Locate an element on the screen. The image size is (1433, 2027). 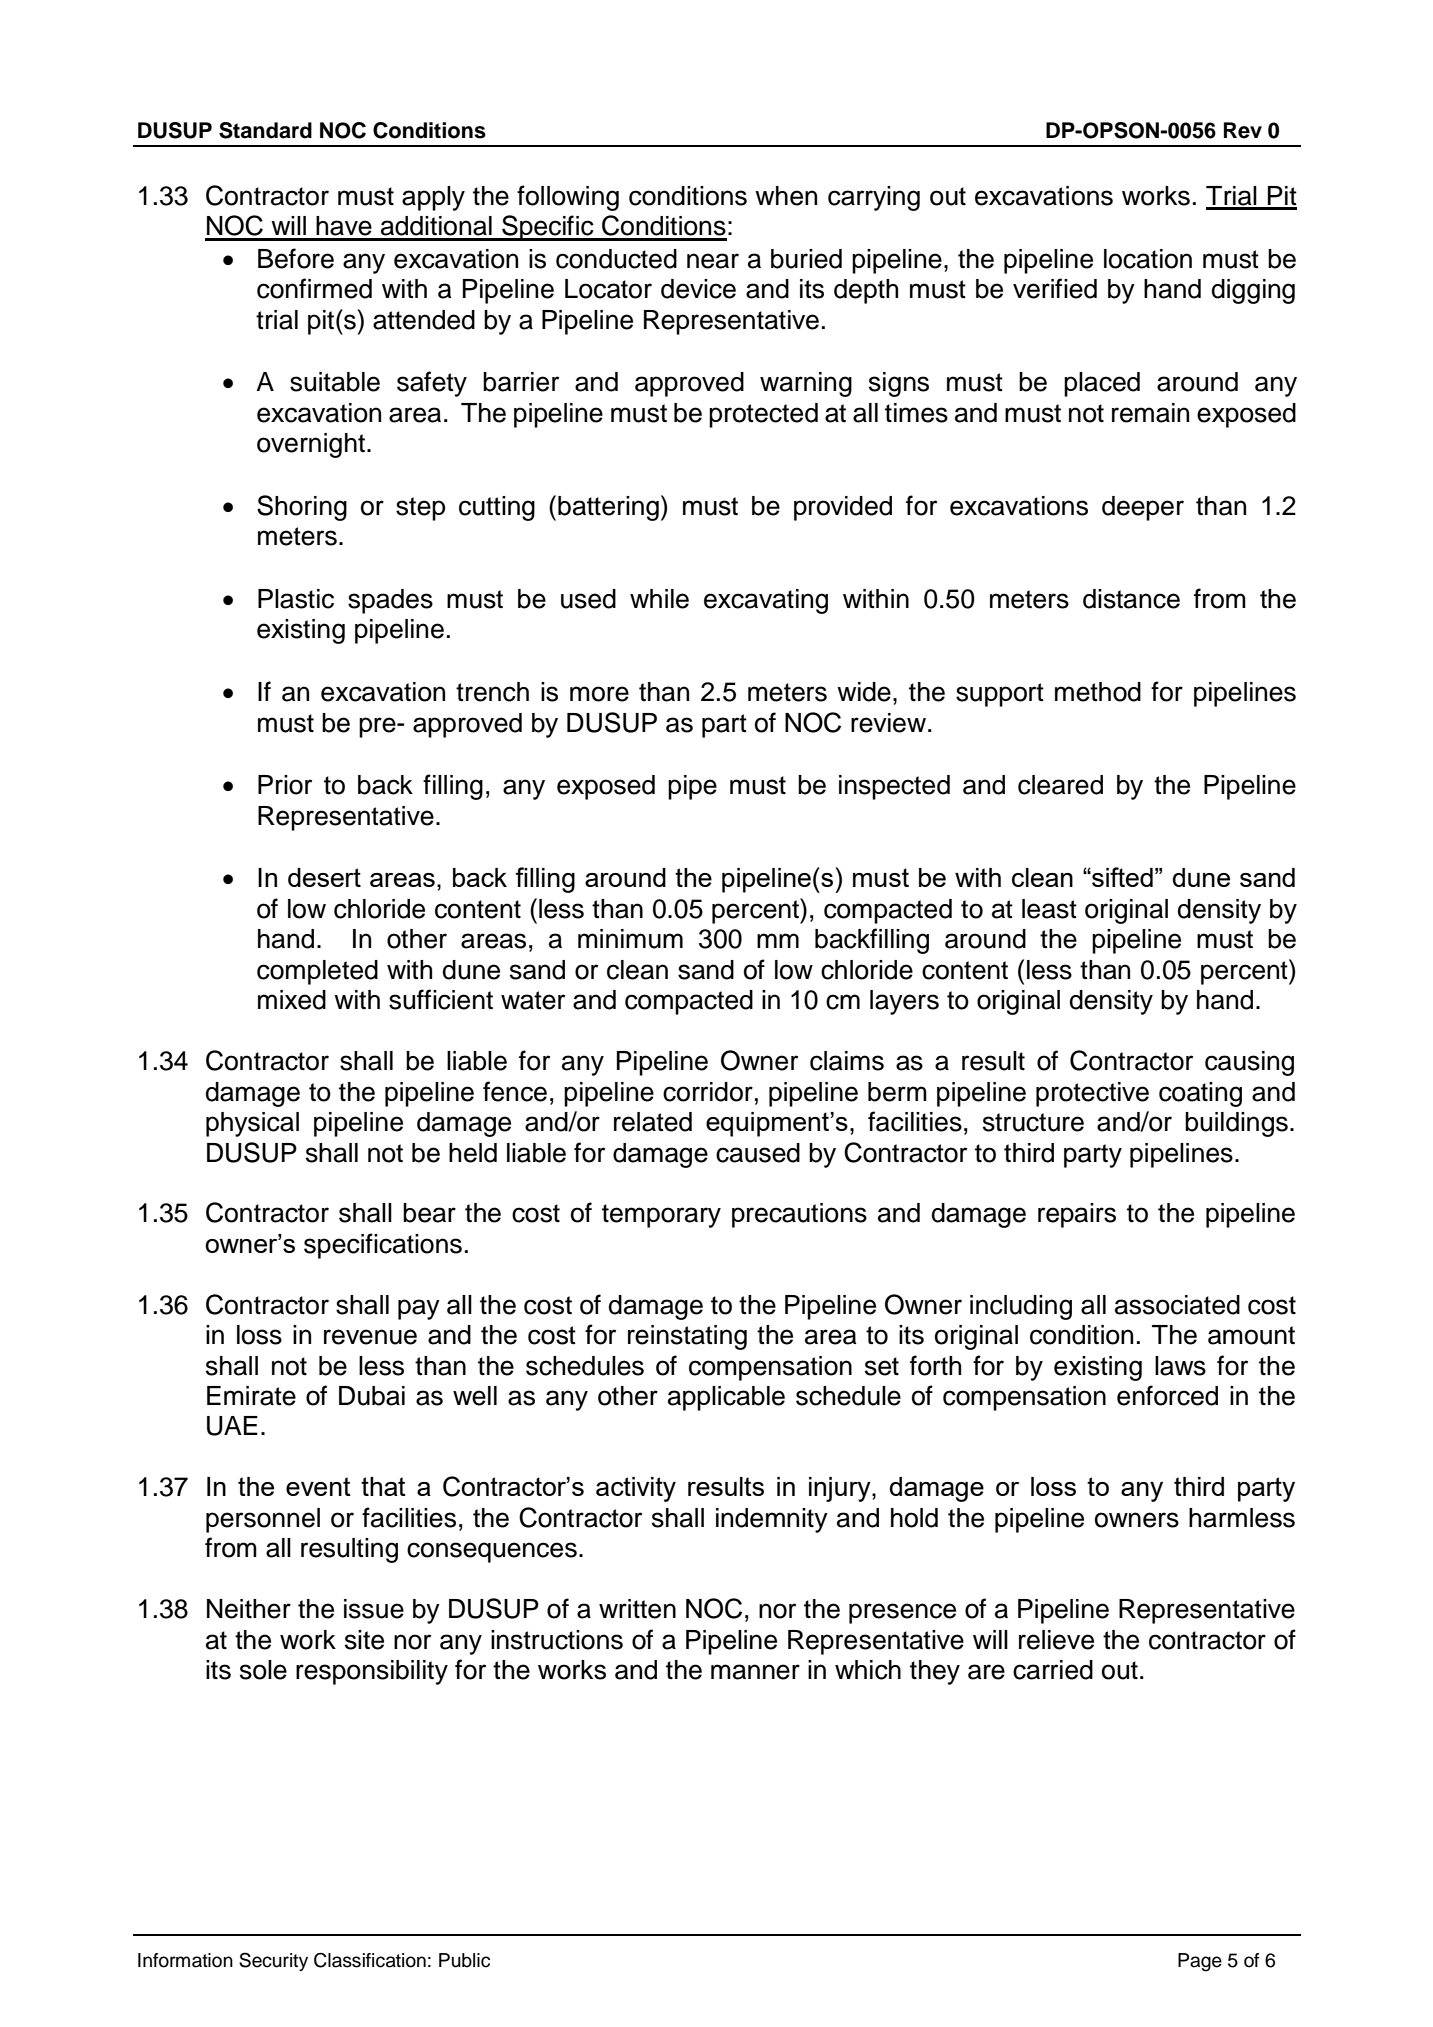
when is located at coordinates (786, 196).
